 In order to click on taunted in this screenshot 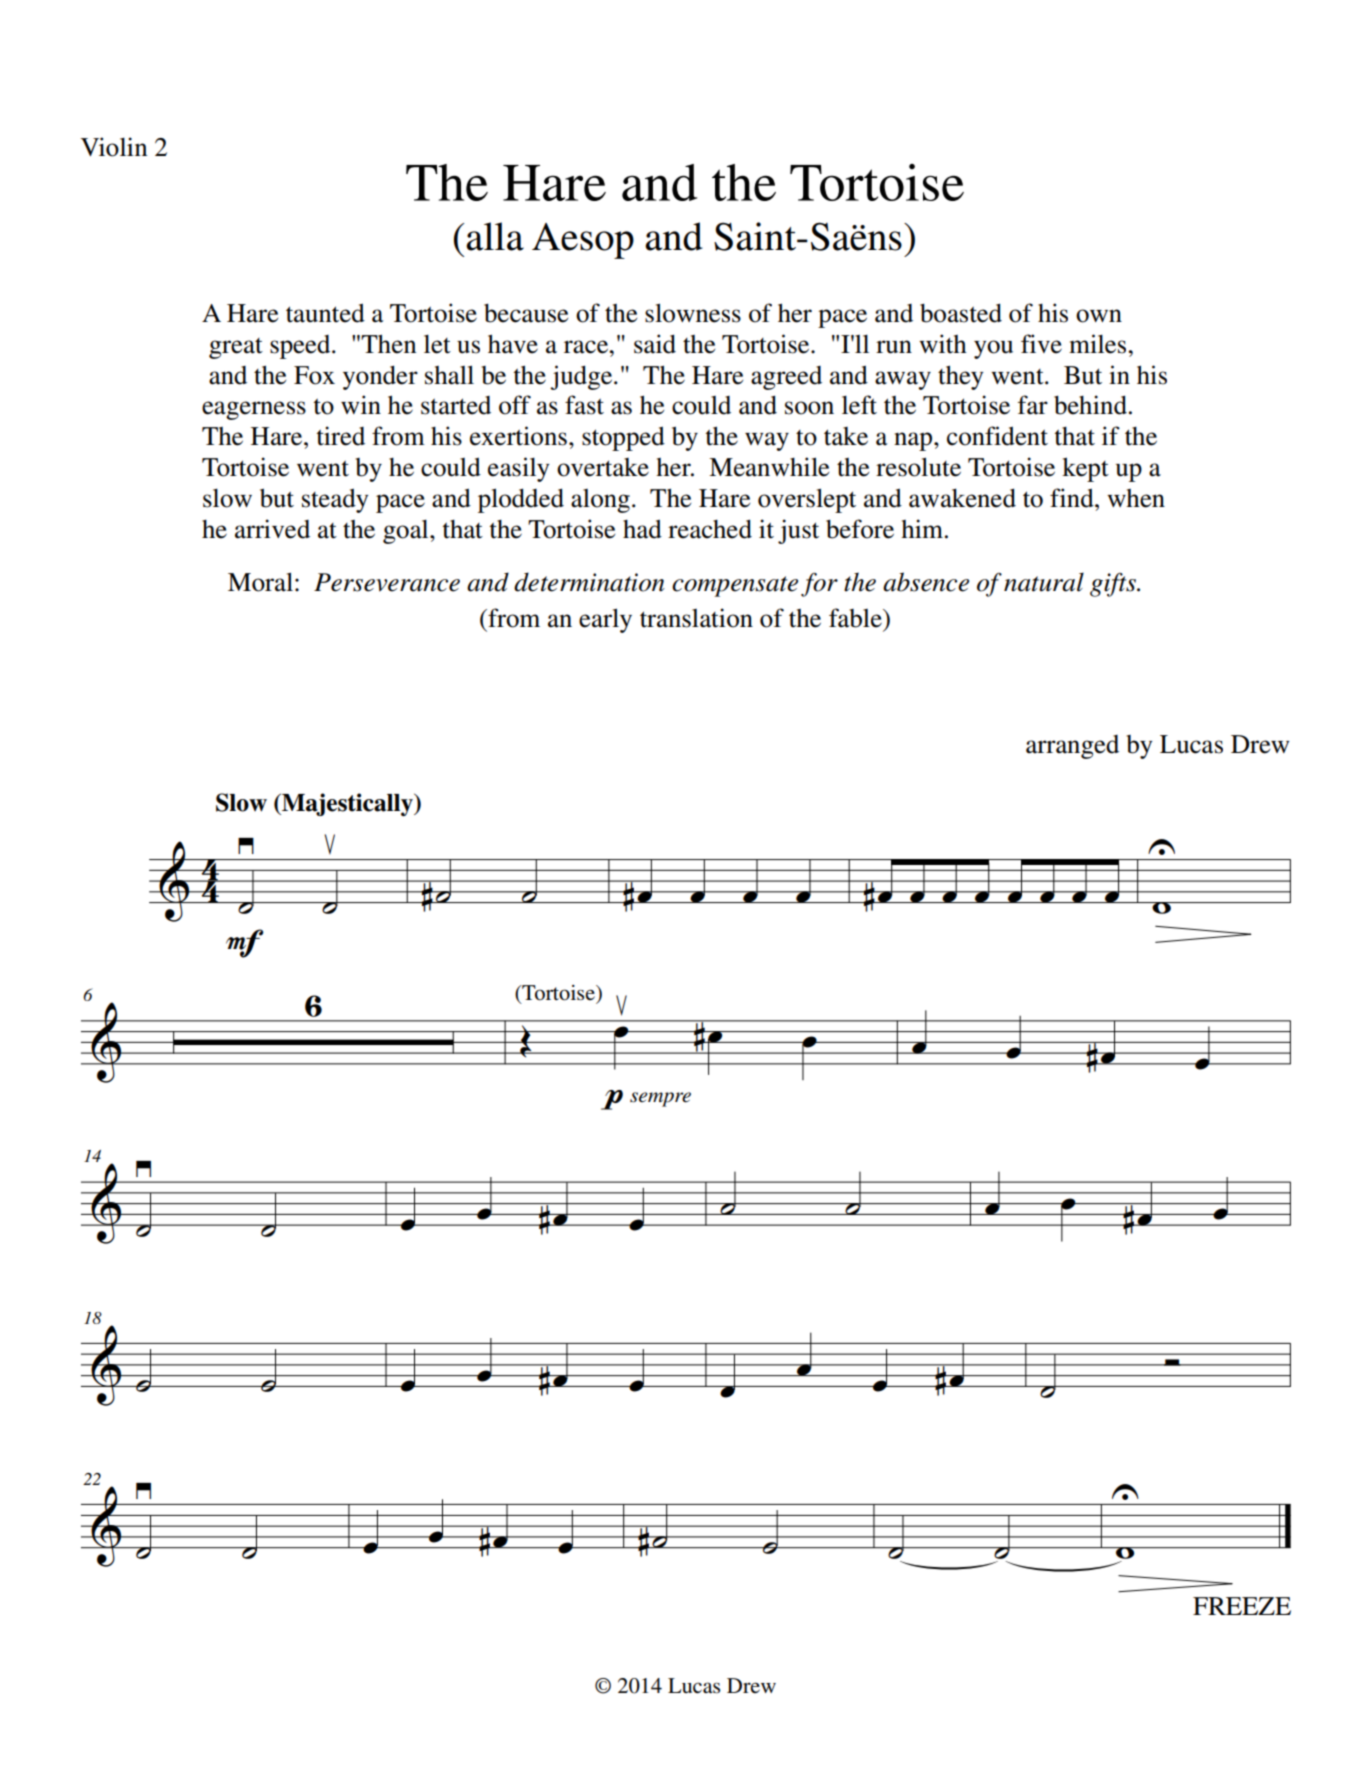, I will do `click(325, 313)`.
